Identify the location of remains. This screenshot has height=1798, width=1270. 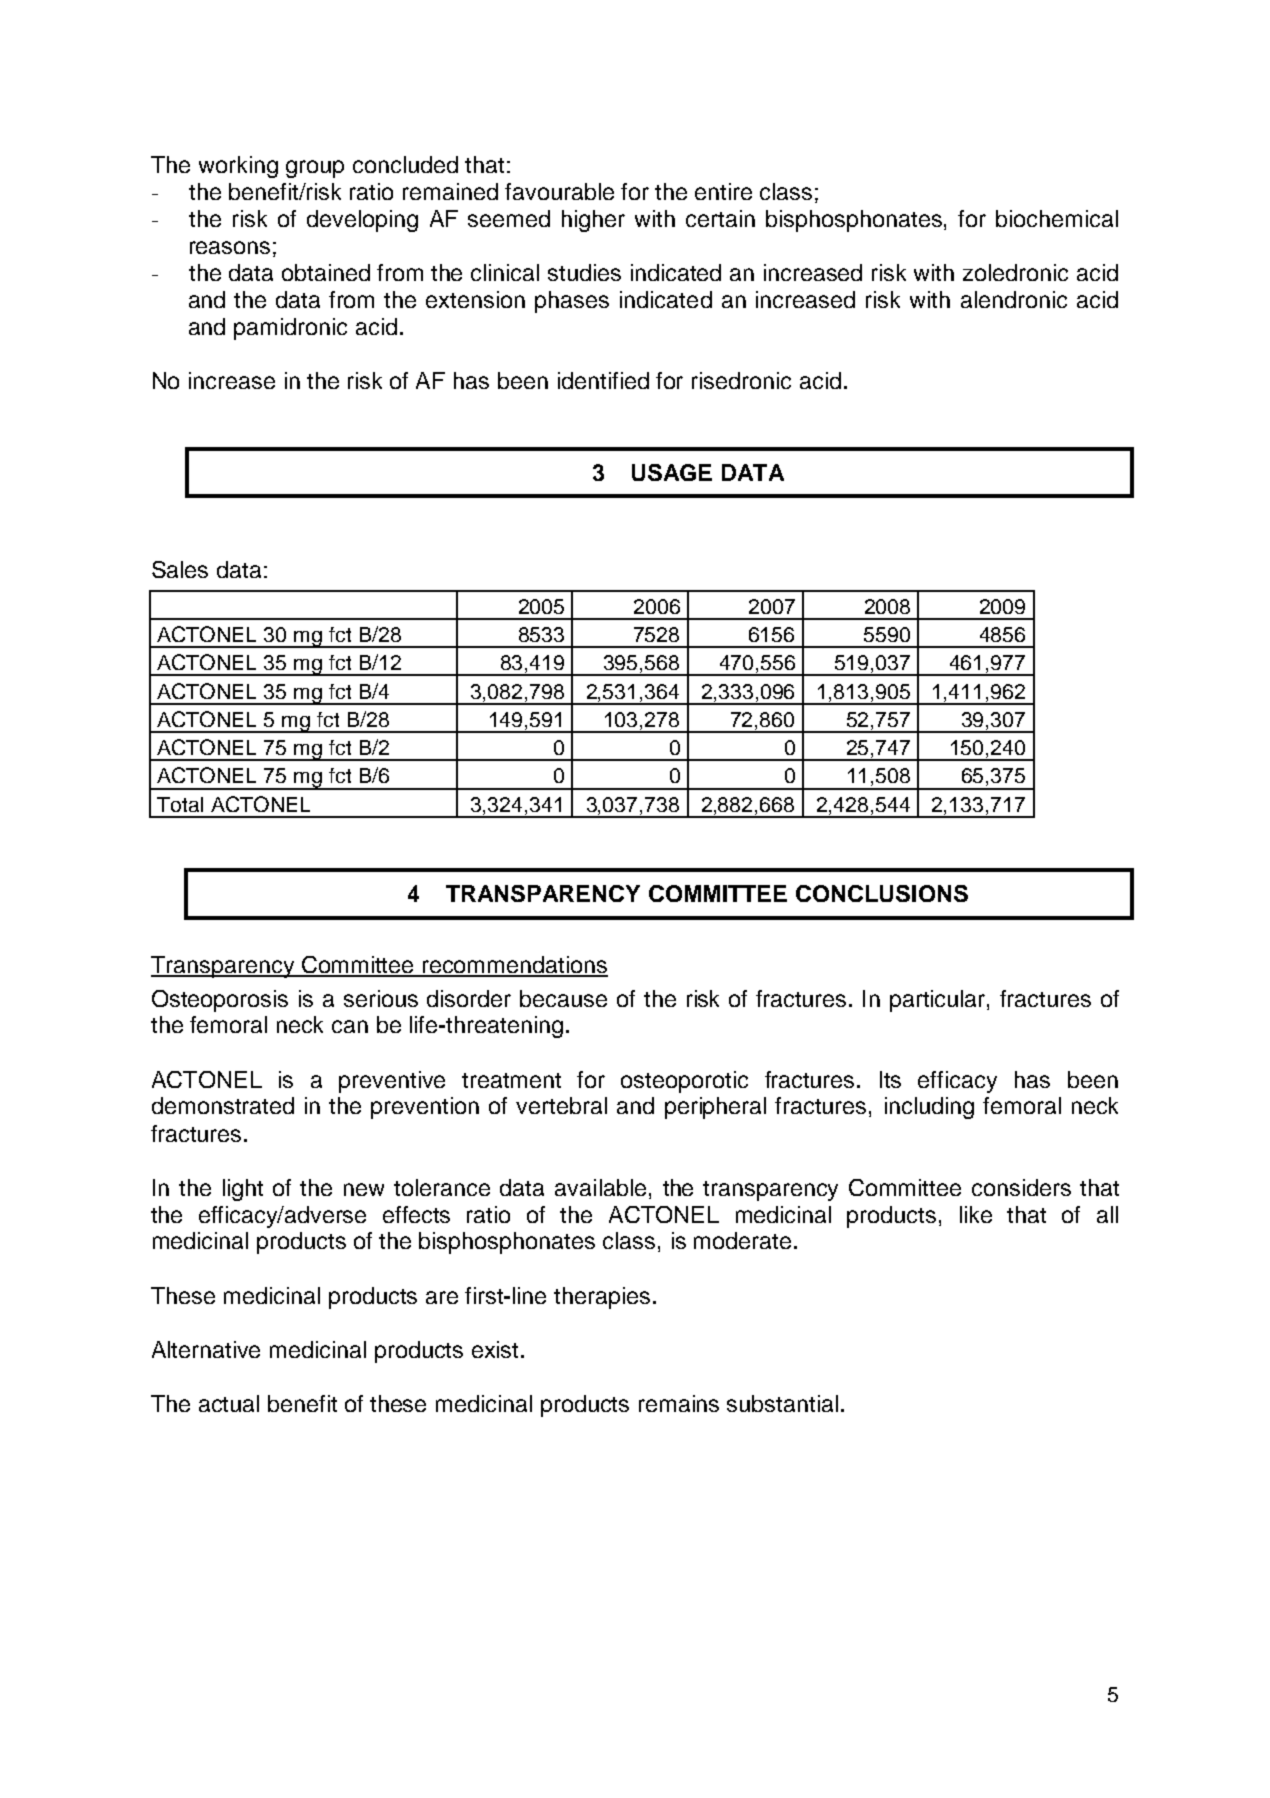
(679, 1403).
